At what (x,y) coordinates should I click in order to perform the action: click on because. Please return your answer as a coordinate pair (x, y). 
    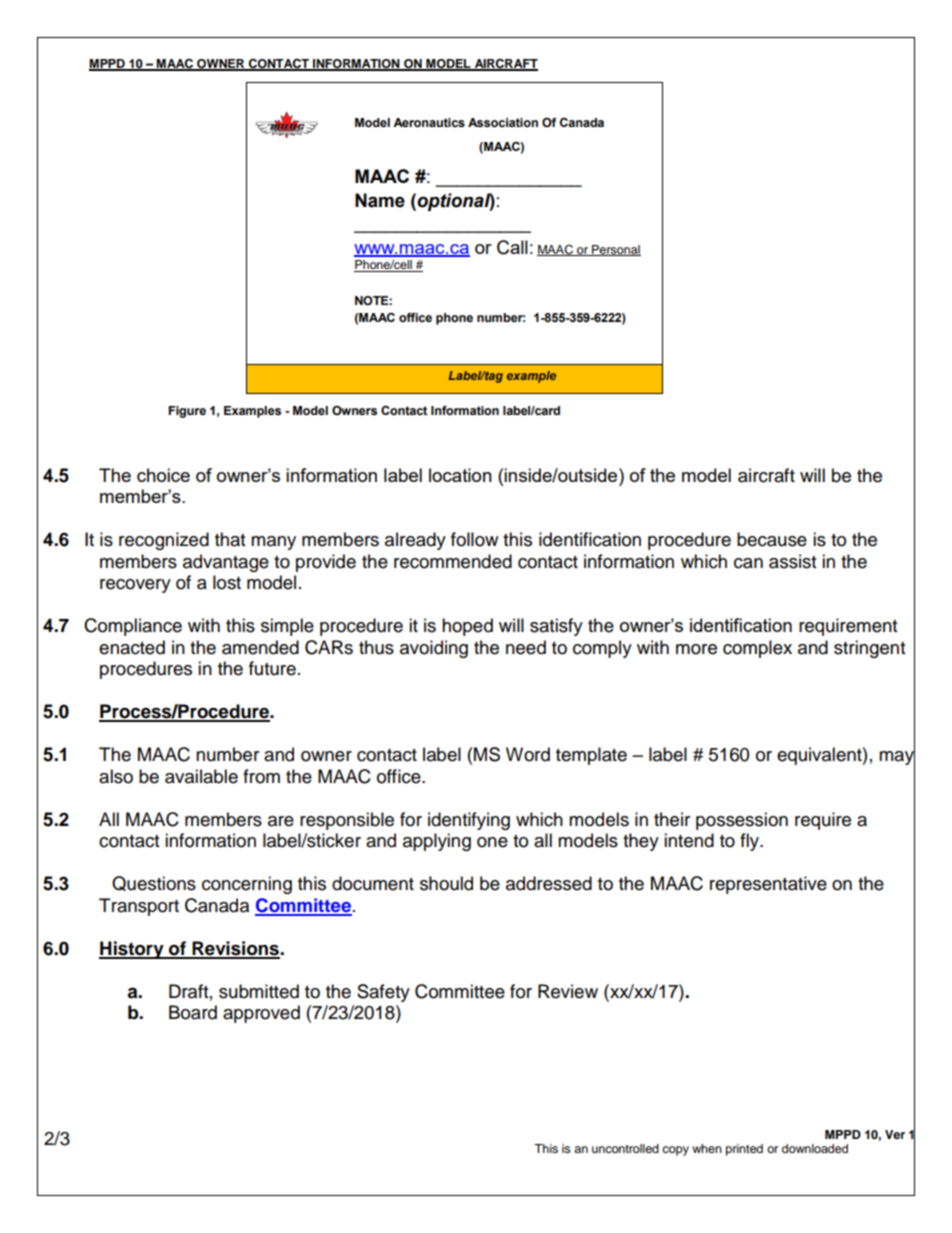
    Looking at the image, I should click on (772, 539).
